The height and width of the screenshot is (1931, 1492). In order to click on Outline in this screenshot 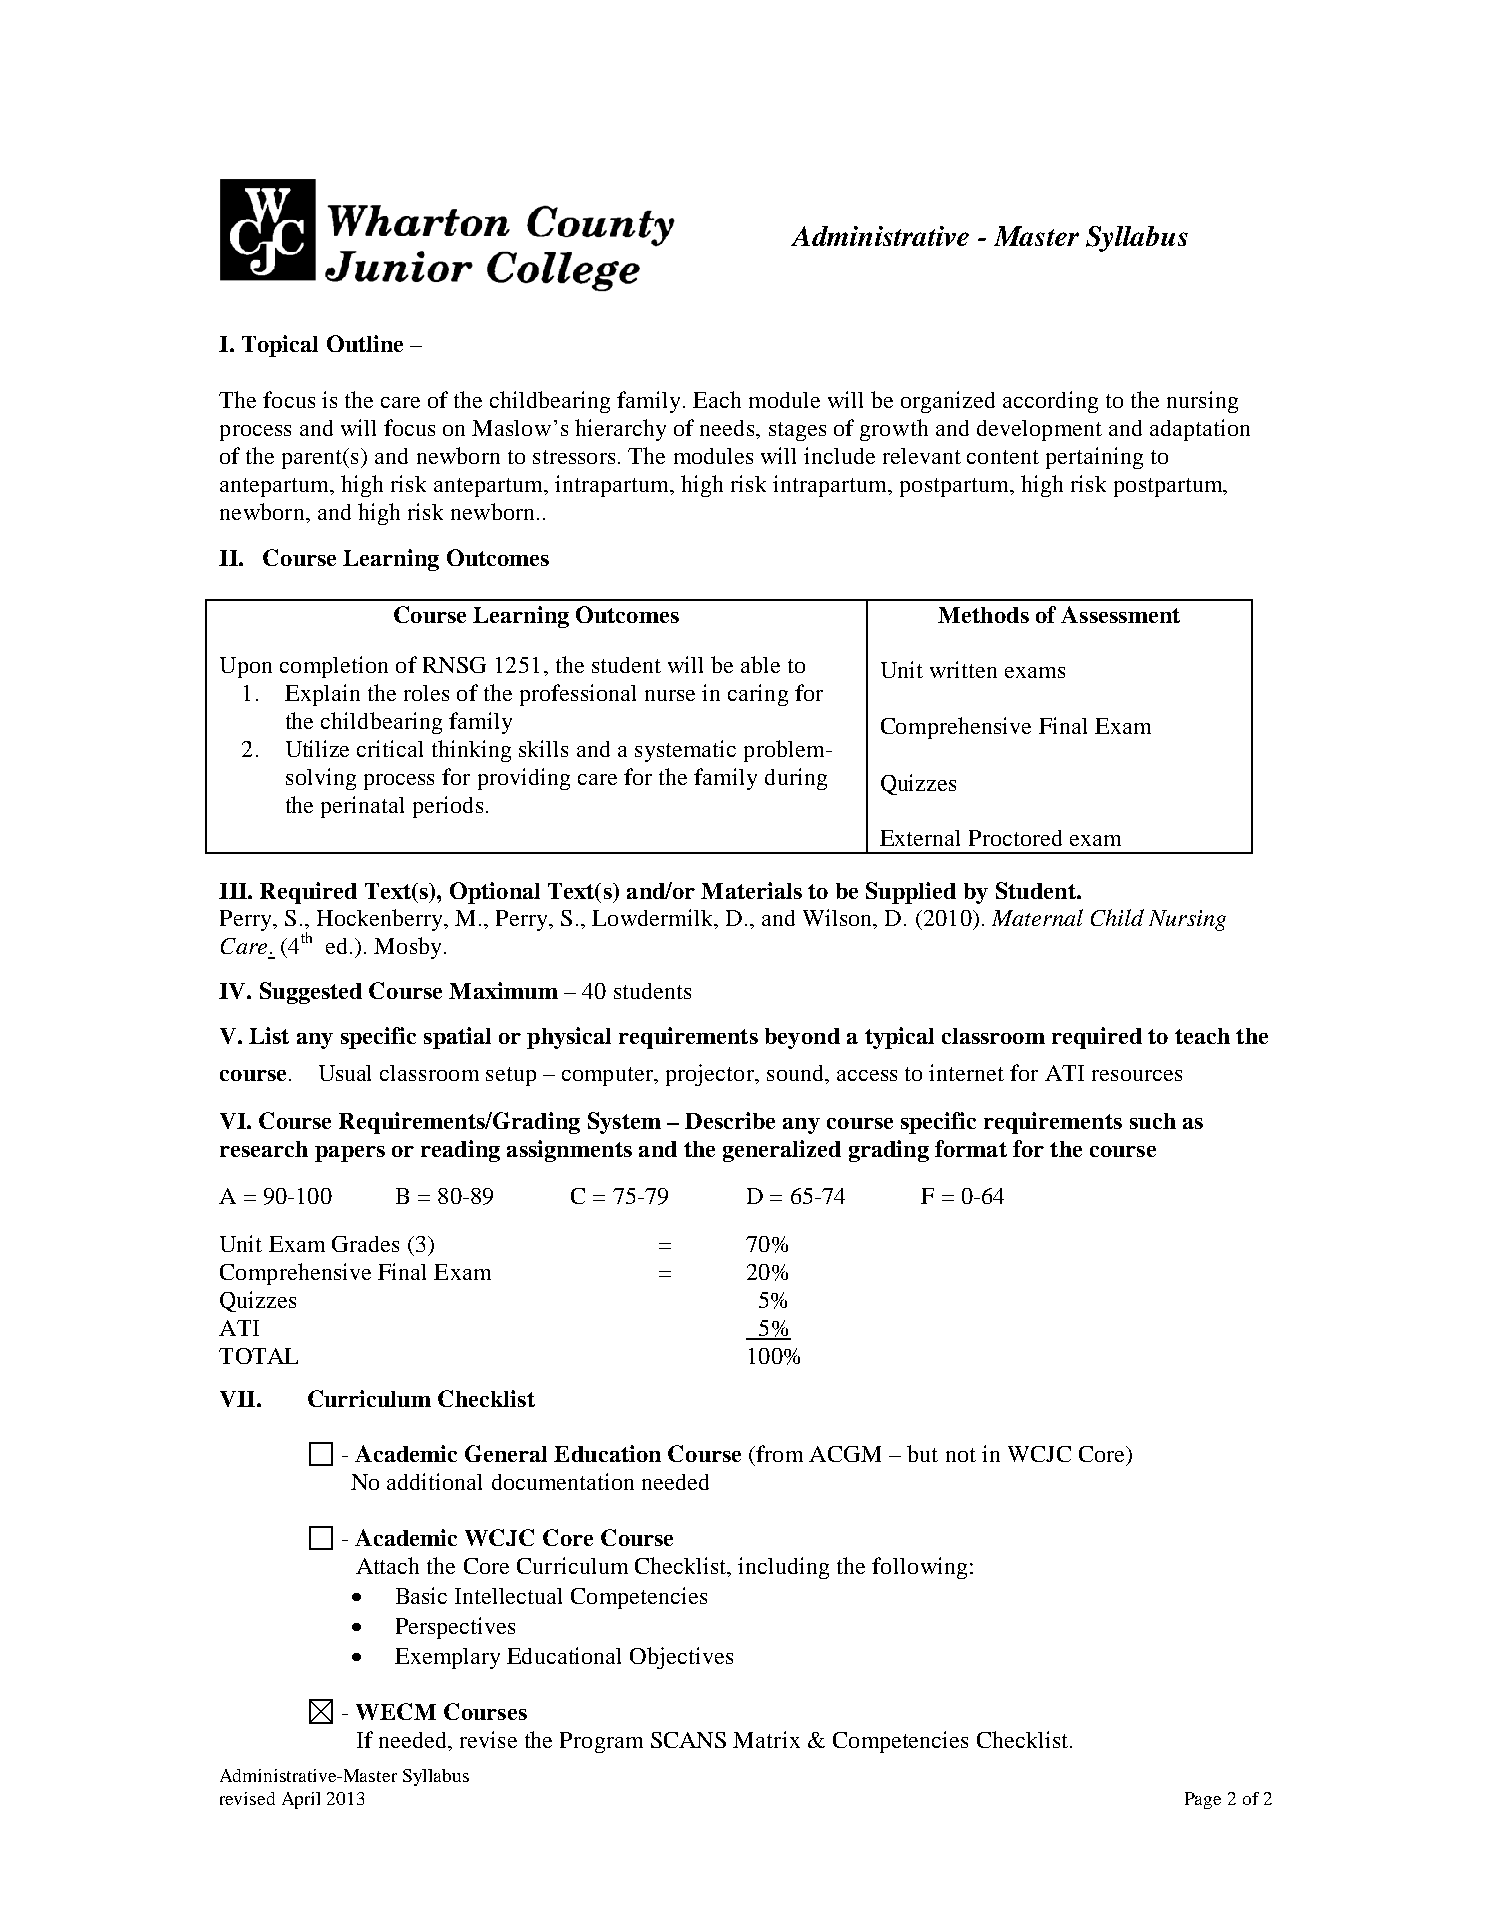, I will do `click(365, 343)`.
